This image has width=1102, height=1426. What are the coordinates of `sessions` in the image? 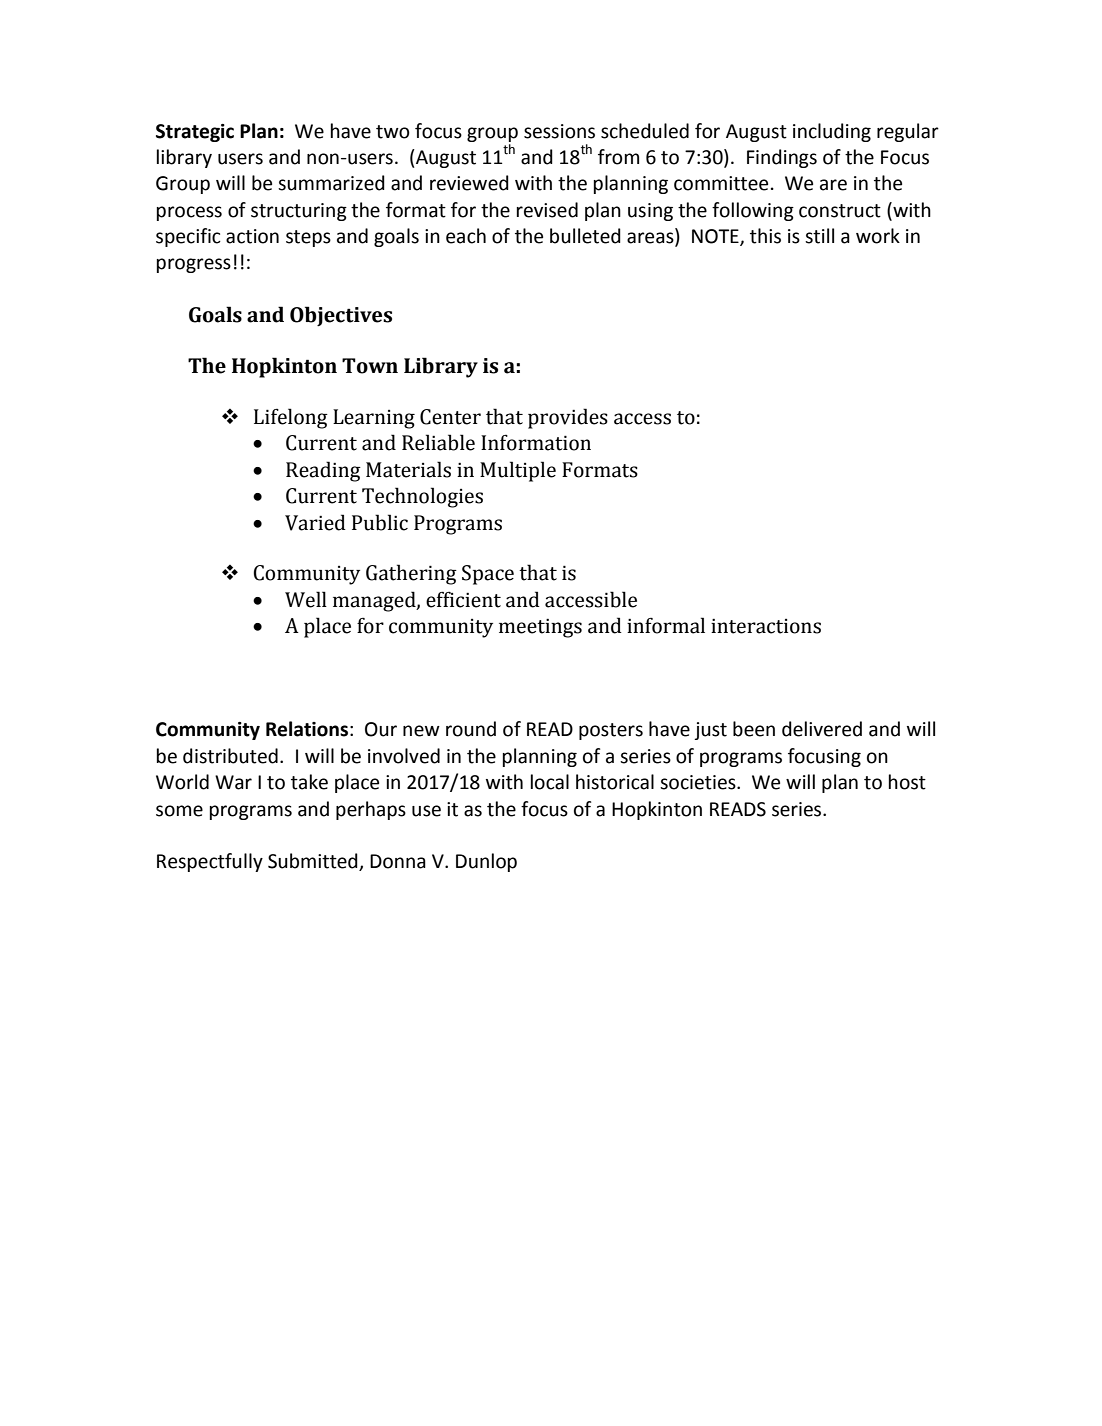 It's located at (559, 131).
